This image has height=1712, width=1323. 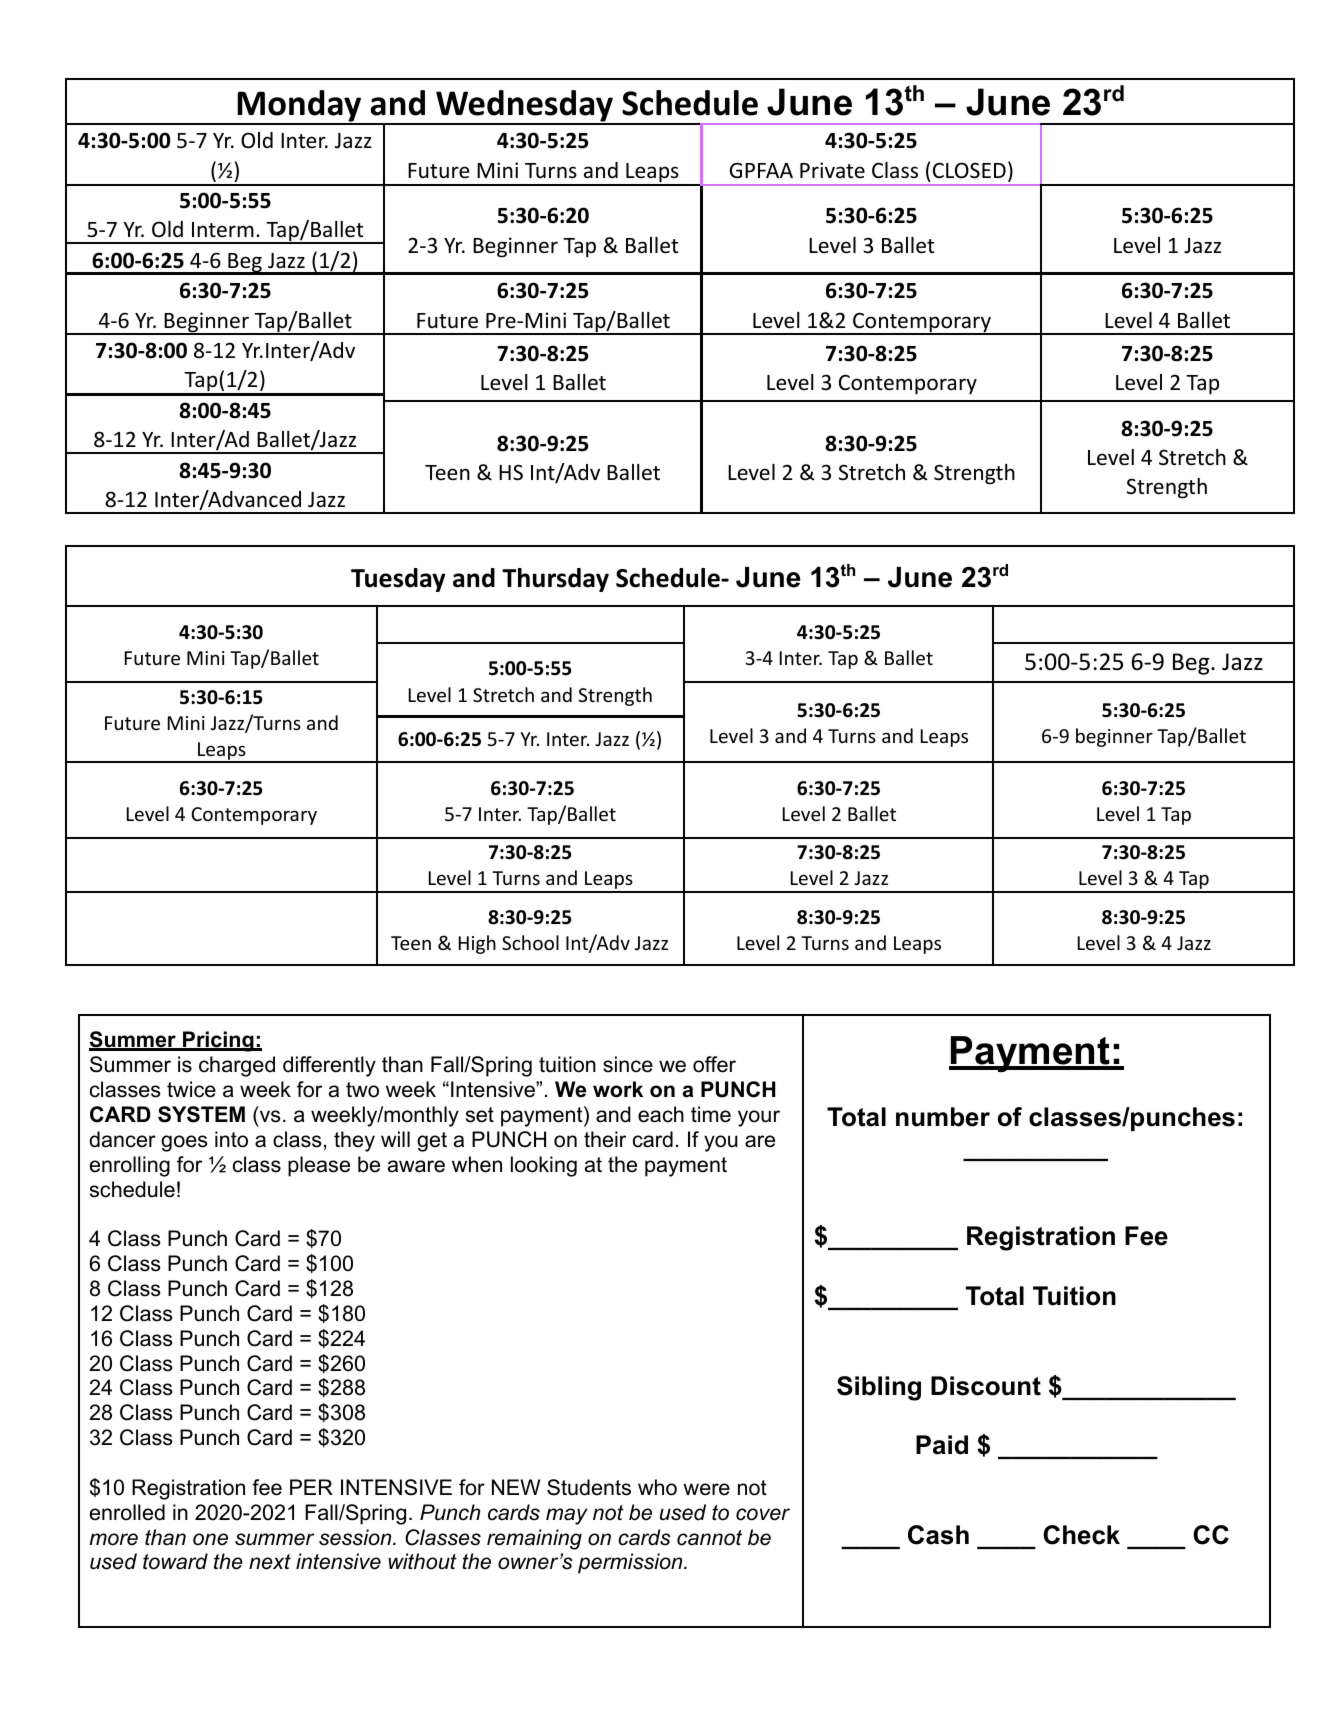 I want to click on may, so click(x=567, y=1516).
